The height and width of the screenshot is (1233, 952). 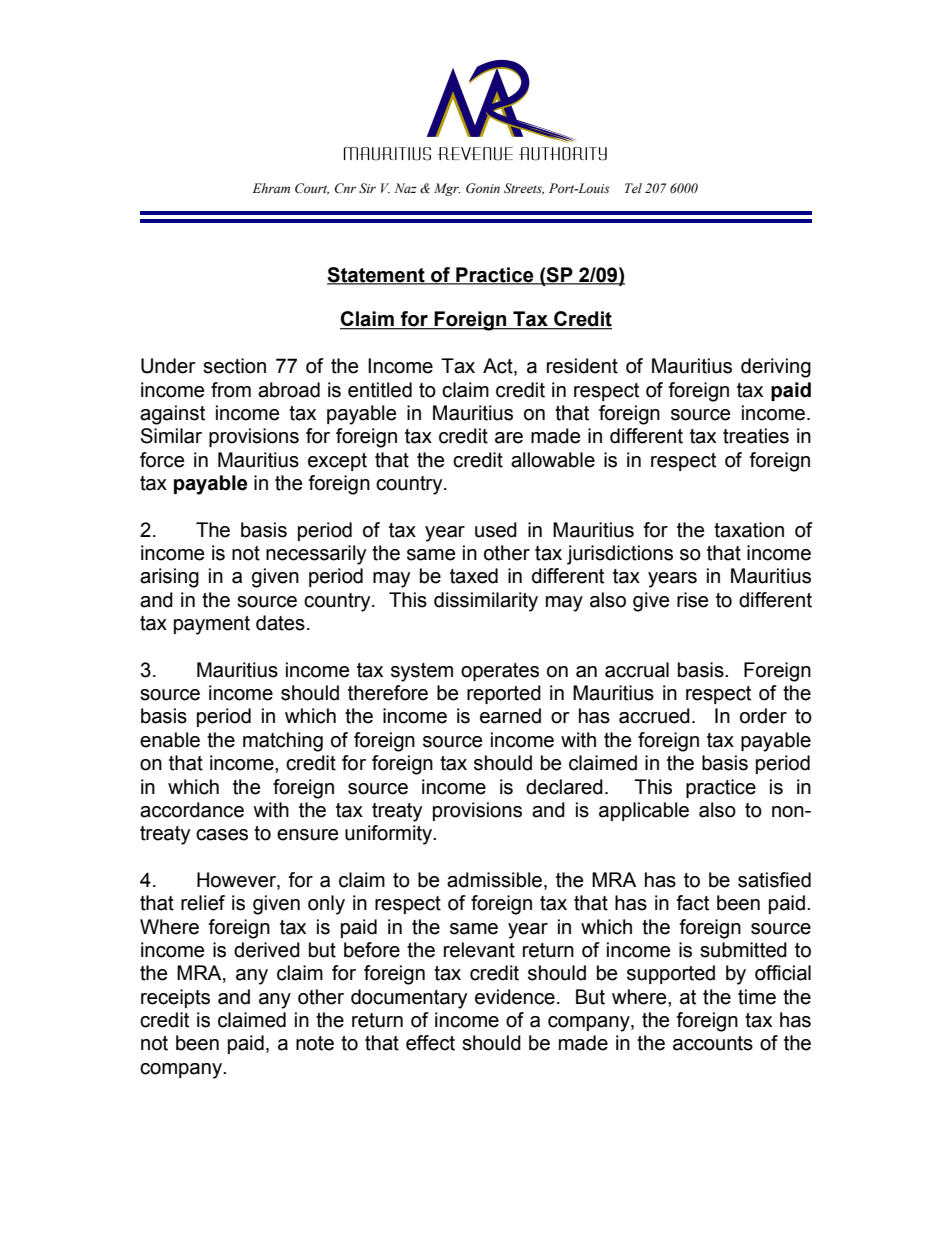 What do you see at coordinates (633, 188) in the screenshot?
I see `Tel` at bounding box center [633, 188].
